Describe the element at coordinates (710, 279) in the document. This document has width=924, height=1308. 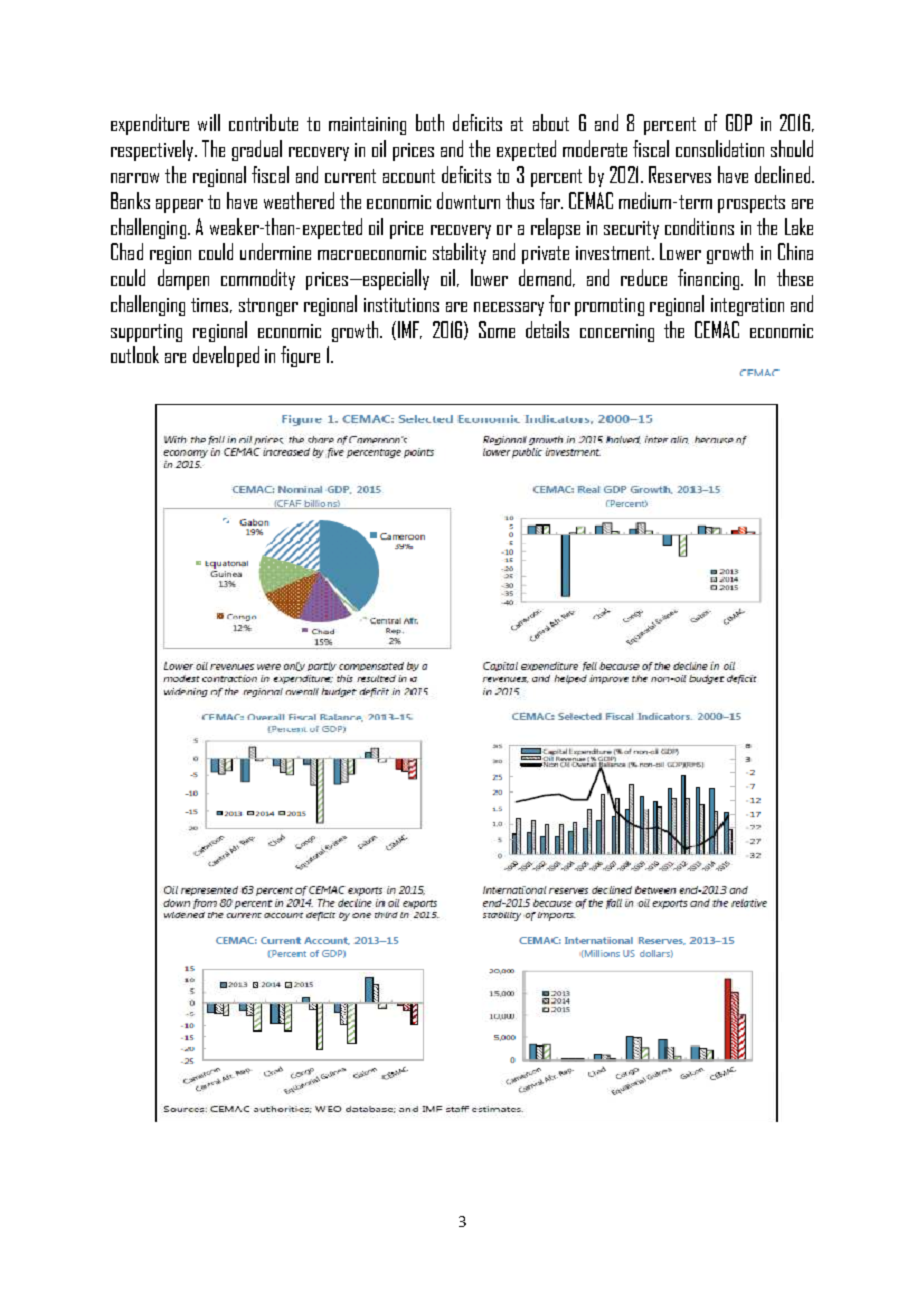
I see `financing` at that location.
